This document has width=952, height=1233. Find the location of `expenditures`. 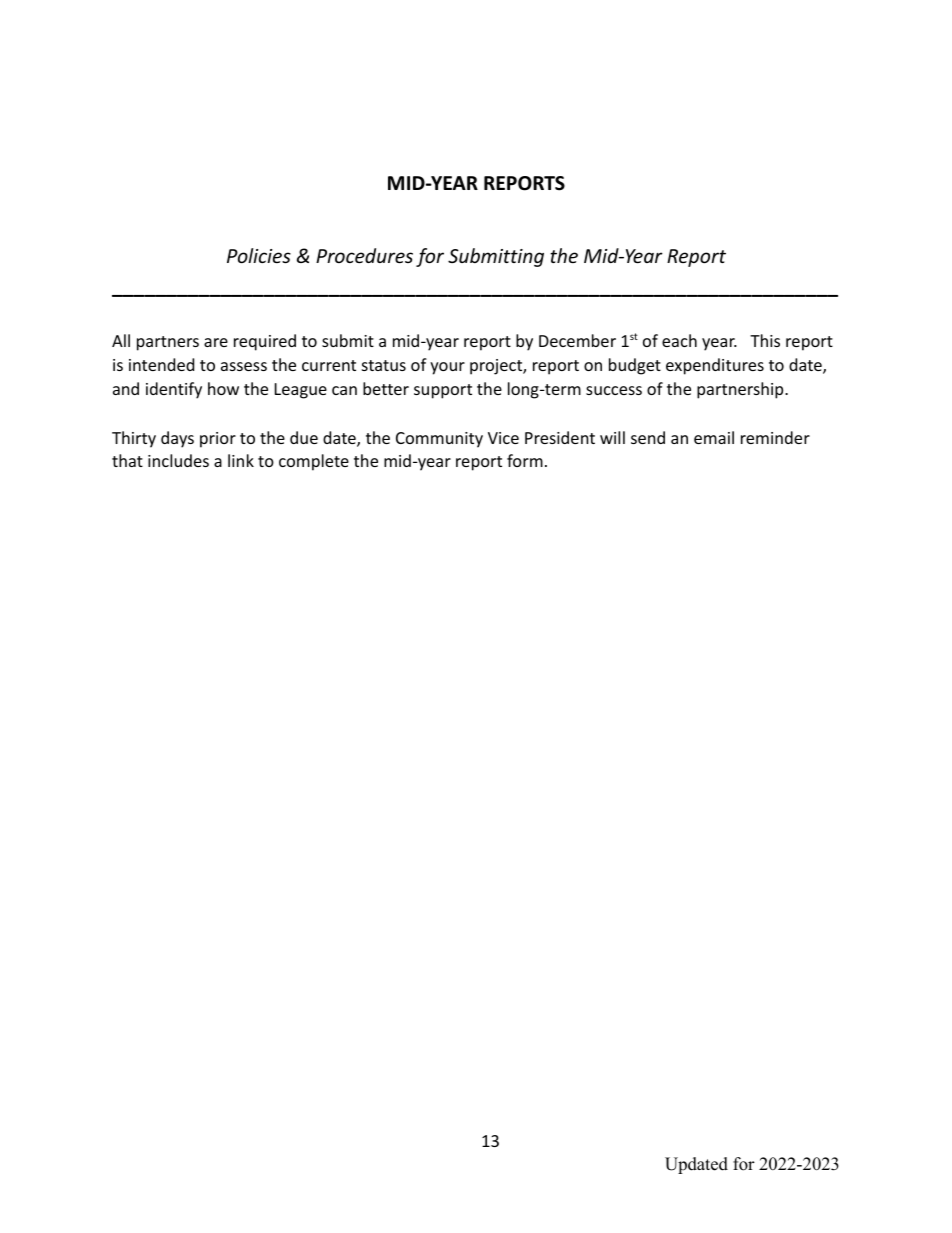

expenditures is located at coordinates (715, 366).
